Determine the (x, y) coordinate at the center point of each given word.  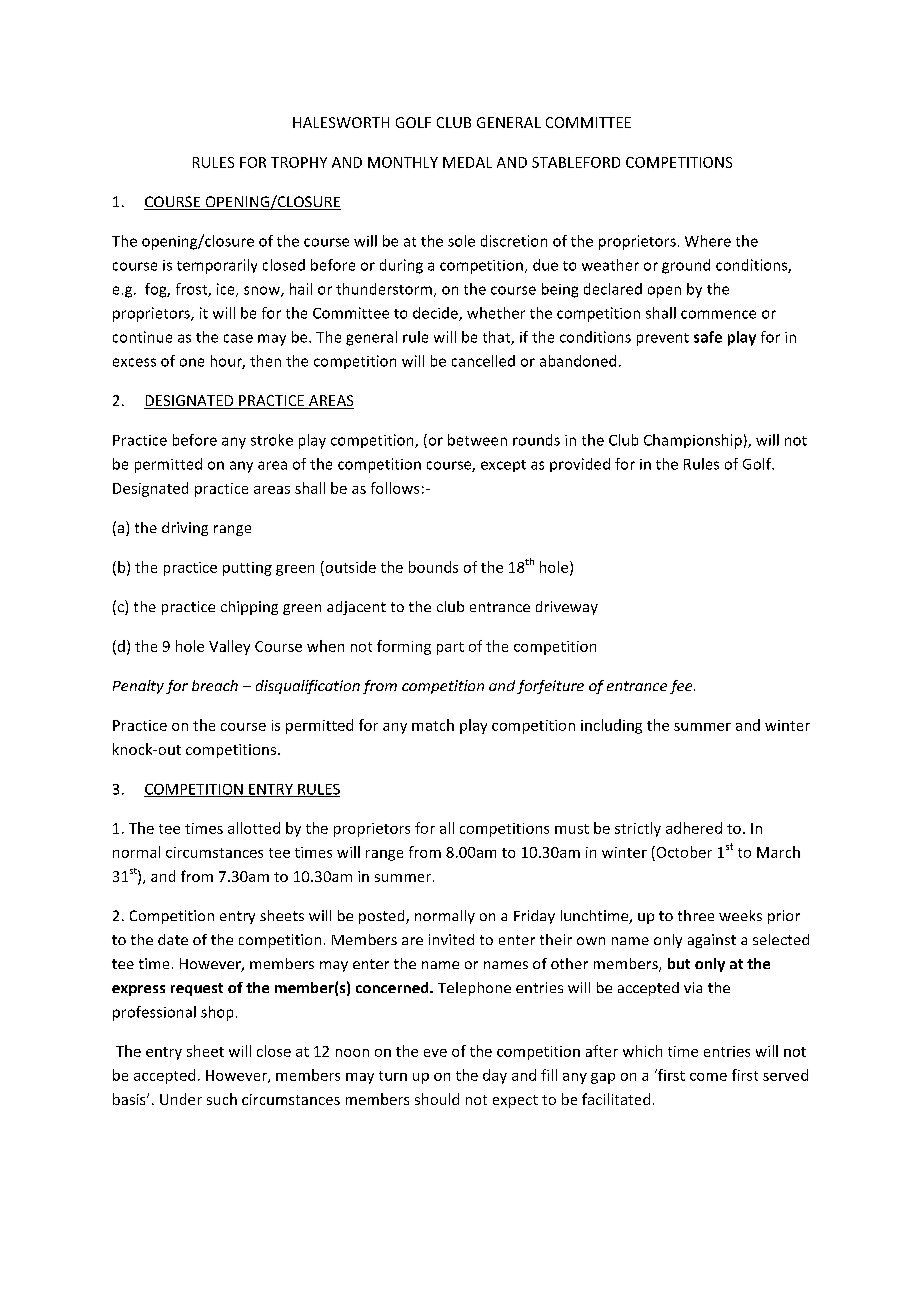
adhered (694, 828)
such (222, 1099)
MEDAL (467, 162)
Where (708, 241)
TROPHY (299, 162)
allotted (254, 828)
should (437, 1099)
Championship (693, 441)
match (433, 725)
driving (185, 529)
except (503, 466)
